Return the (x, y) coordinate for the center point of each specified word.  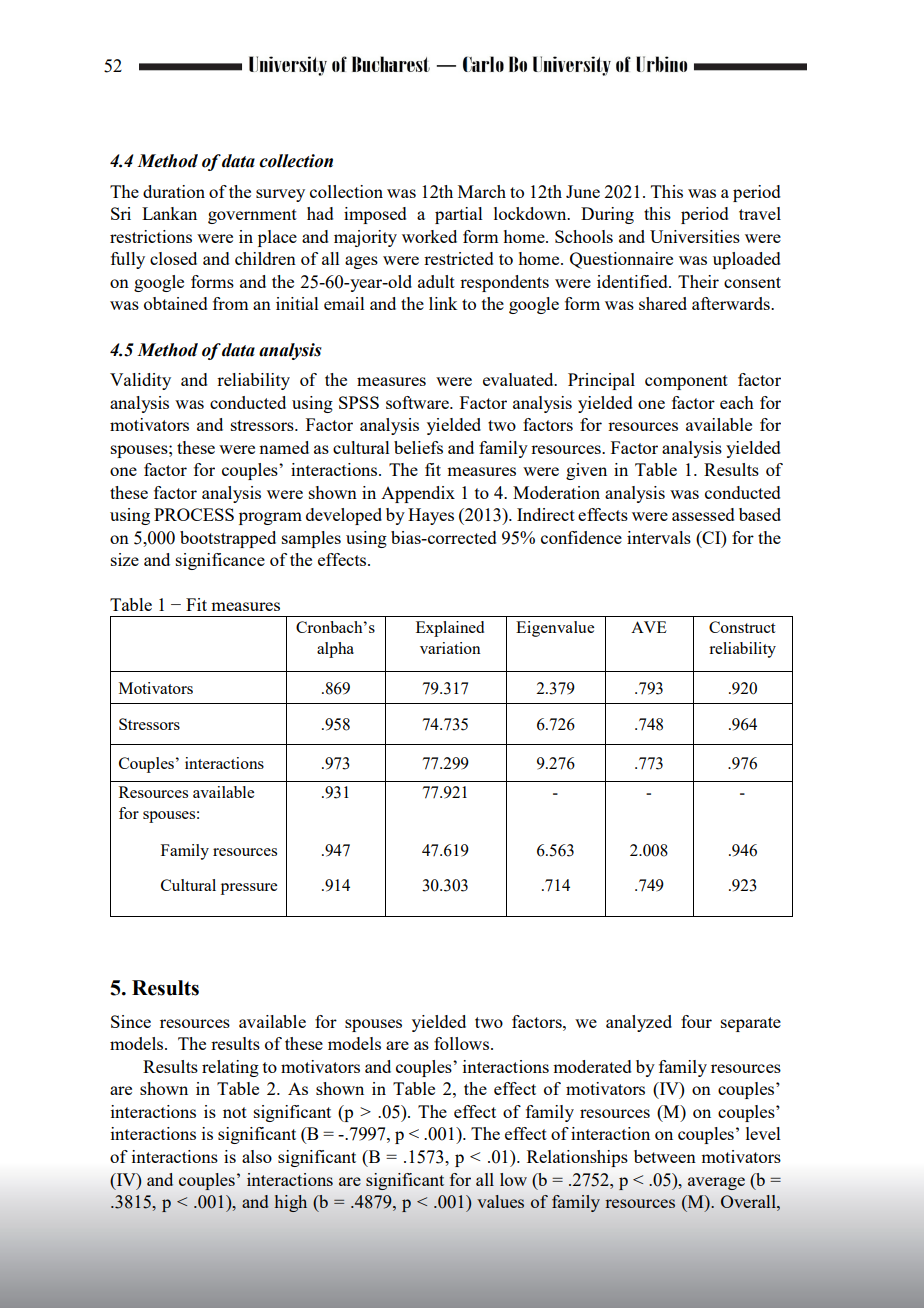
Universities (695, 236)
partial (459, 215)
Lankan (169, 213)
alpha (335, 650)
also (257, 1156)
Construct (742, 627)
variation (450, 648)
